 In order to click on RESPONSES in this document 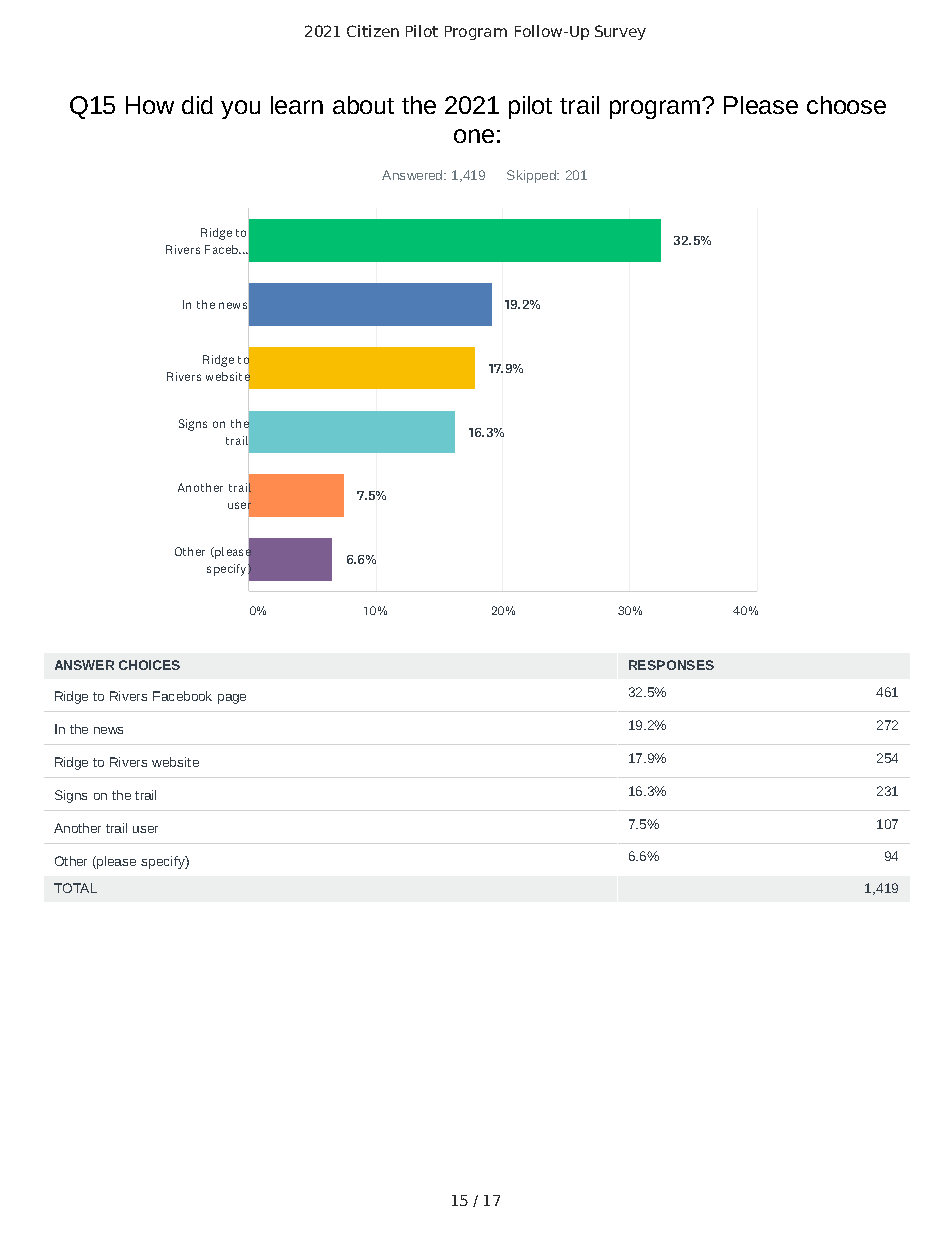, I will do `click(671, 665)`.
